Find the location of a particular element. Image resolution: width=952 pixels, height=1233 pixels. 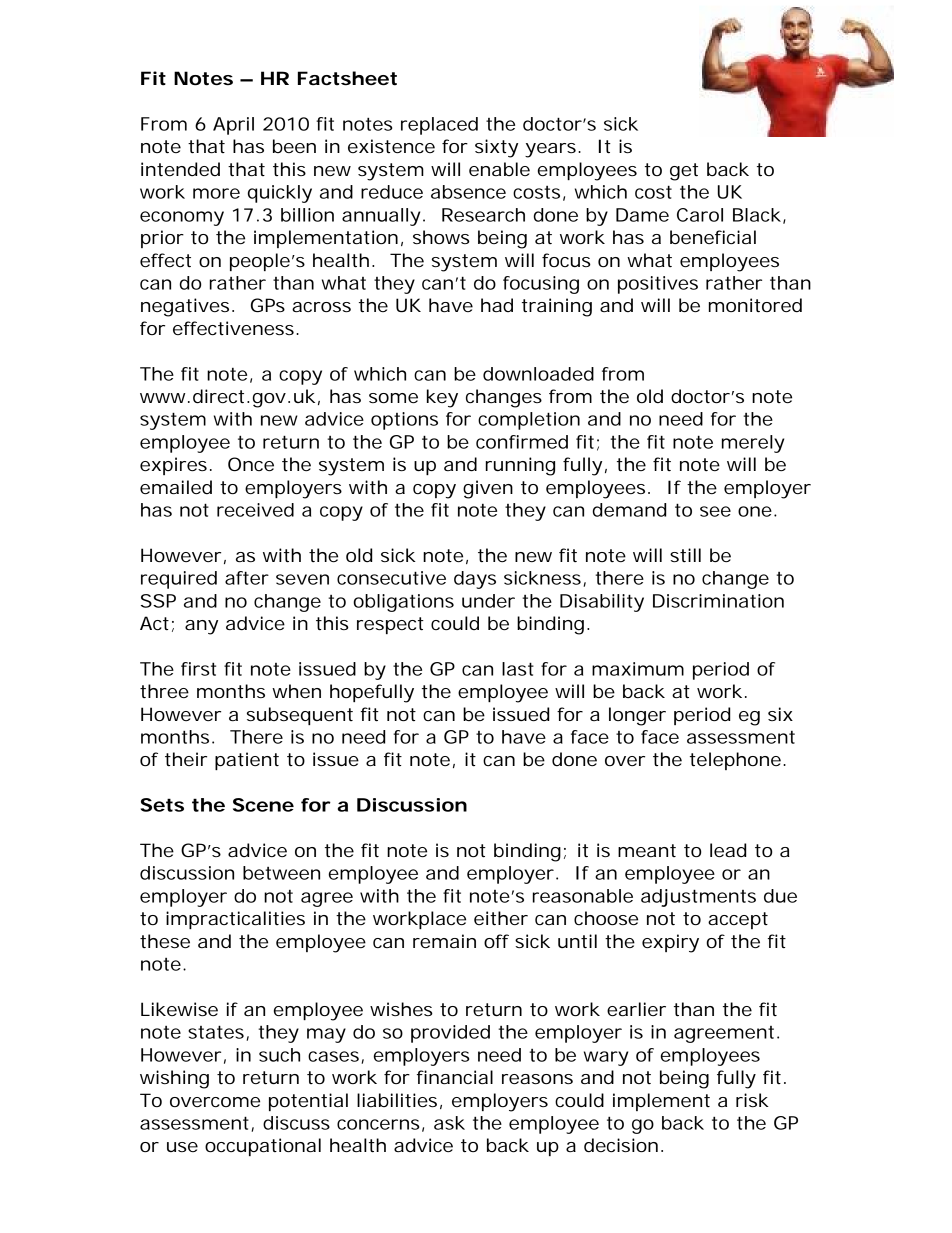

occupational is located at coordinates (263, 1147).
